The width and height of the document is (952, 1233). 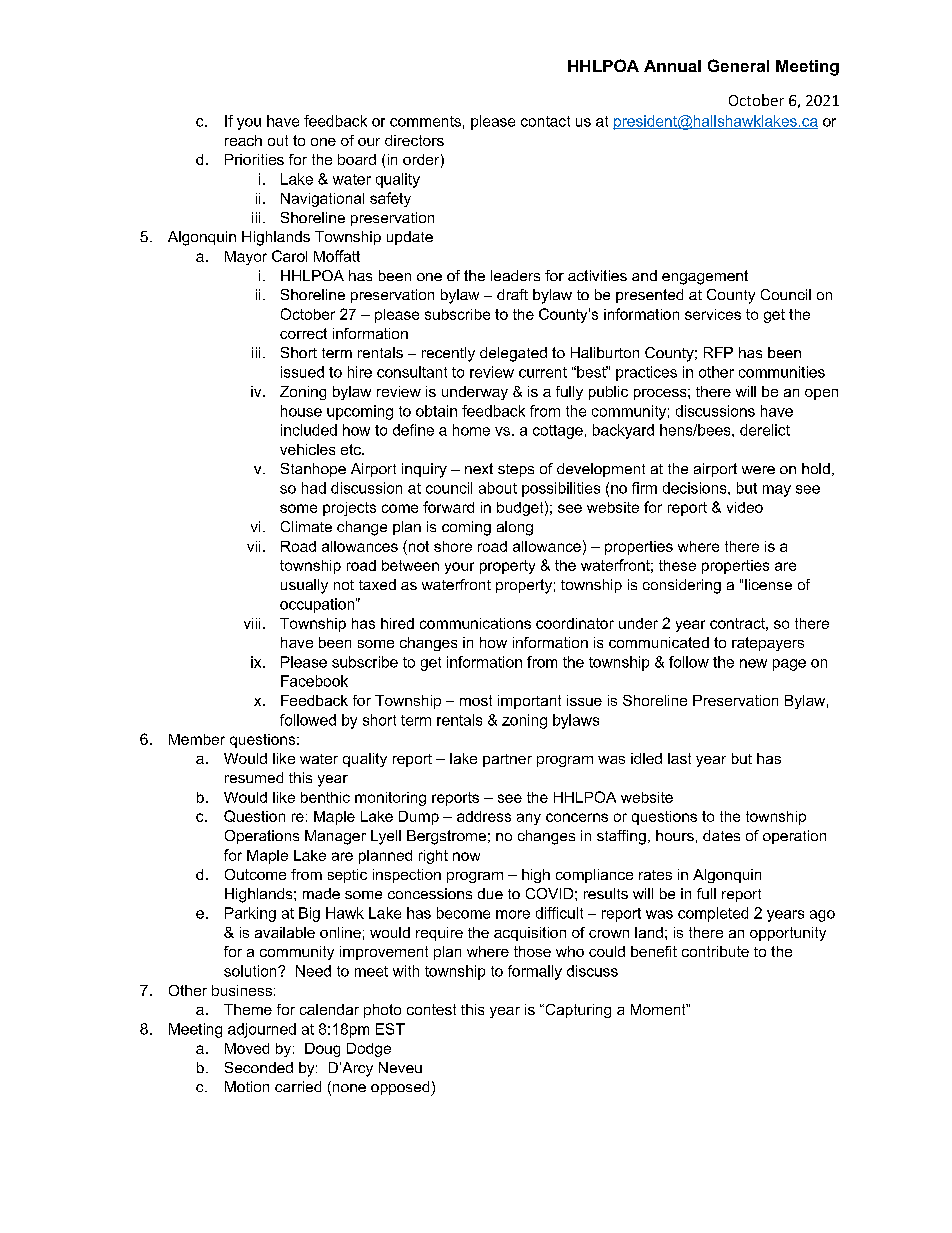 What do you see at coordinates (259, 1067) in the document?
I see `Seconded` at bounding box center [259, 1067].
